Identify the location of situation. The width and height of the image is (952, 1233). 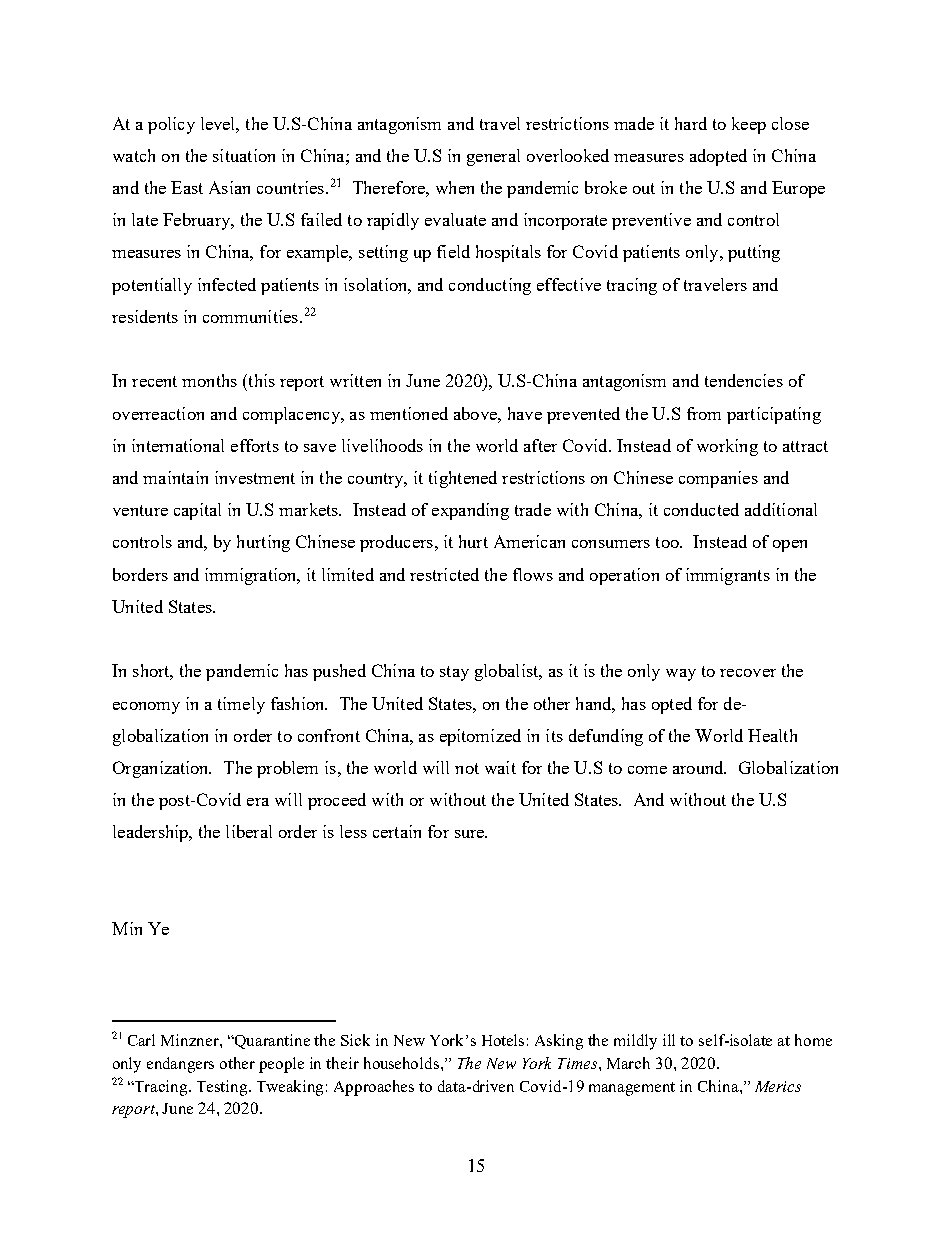
(244, 155).
